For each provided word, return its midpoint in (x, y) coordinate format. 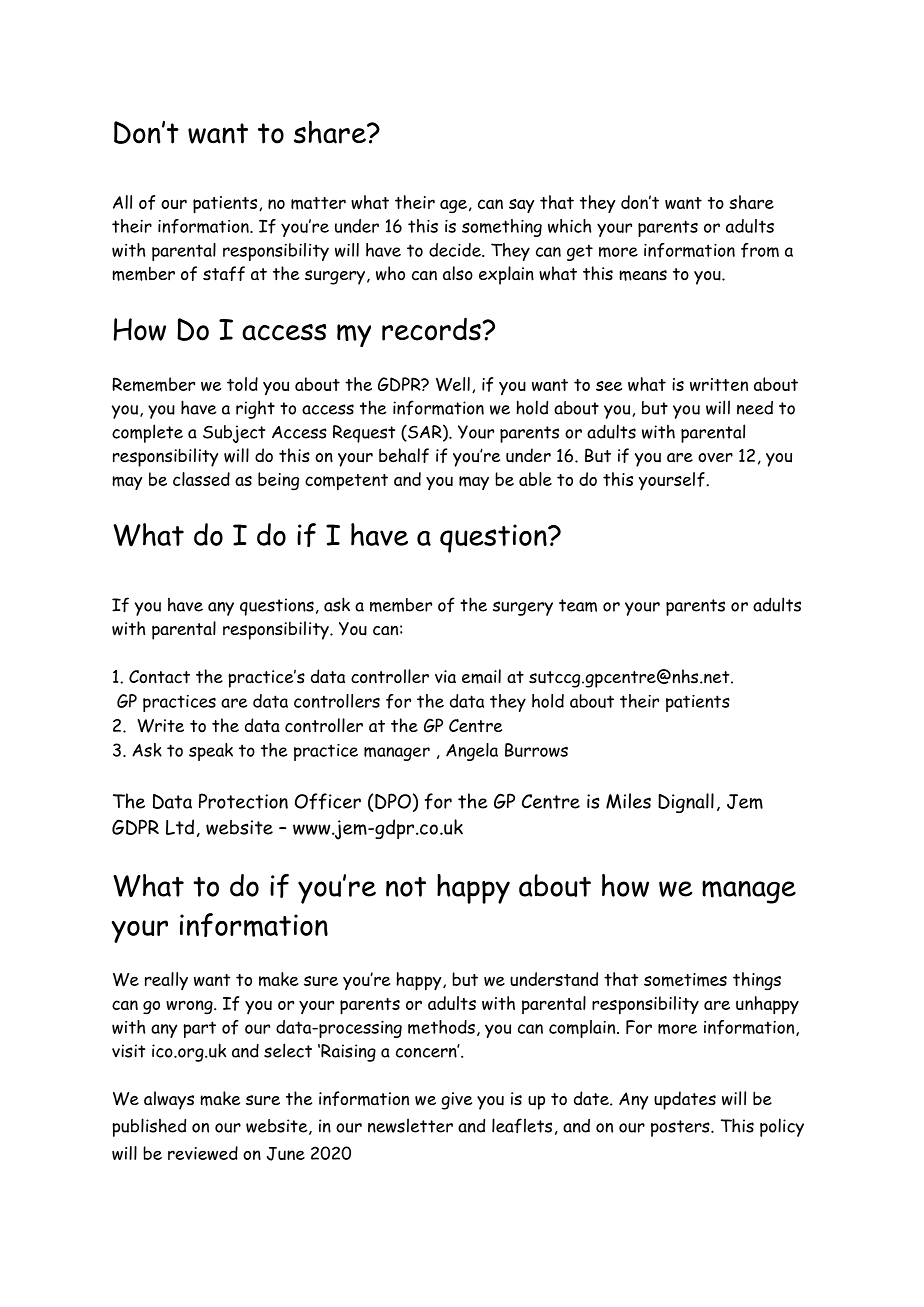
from (760, 250)
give (456, 1101)
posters (681, 1128)
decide (456, 250)
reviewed (203, 1153)
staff (224, 273)
